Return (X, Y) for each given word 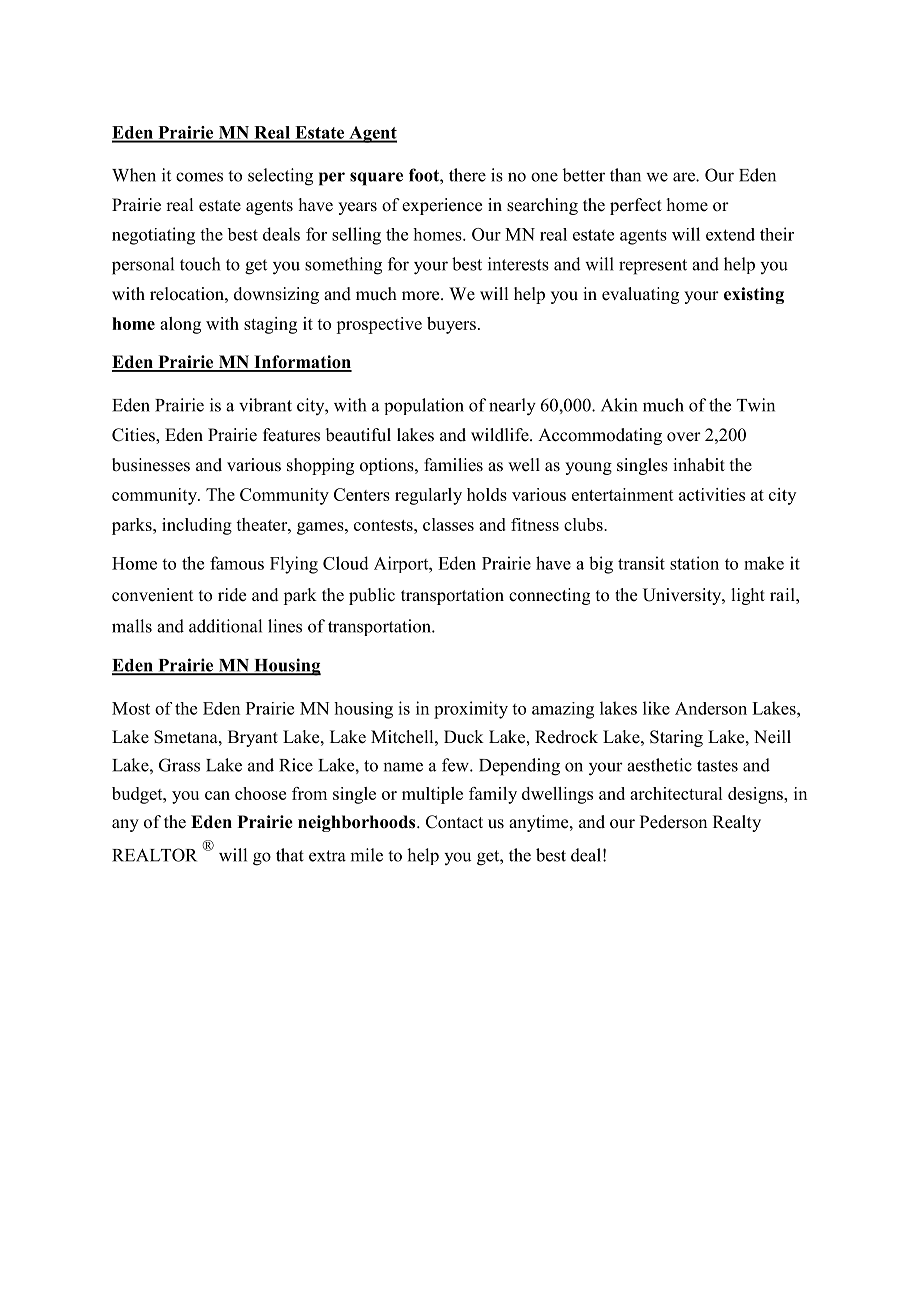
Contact (454, 822)
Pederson (673, 822)
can (217, 795)
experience (442, 206)
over (684, 437)
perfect (636, 206)
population (424, 406)
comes (199, 177)
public (372, 596)
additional (225, 626)
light (748, 596)
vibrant (265, 405)
